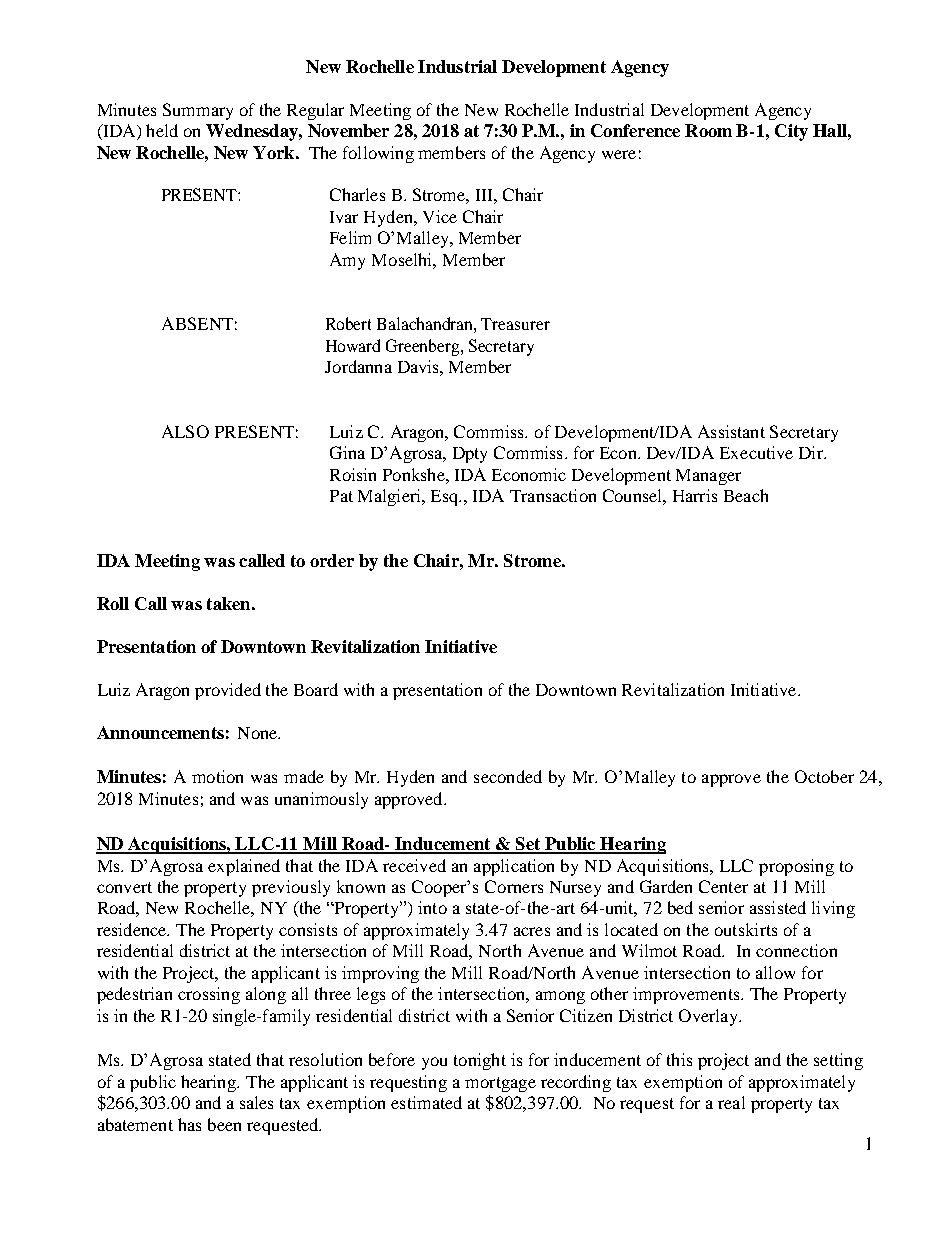 This page has width=952, height=1233. Describe the element at coordinates (162, 130) in the page. I see `held` at that location.
